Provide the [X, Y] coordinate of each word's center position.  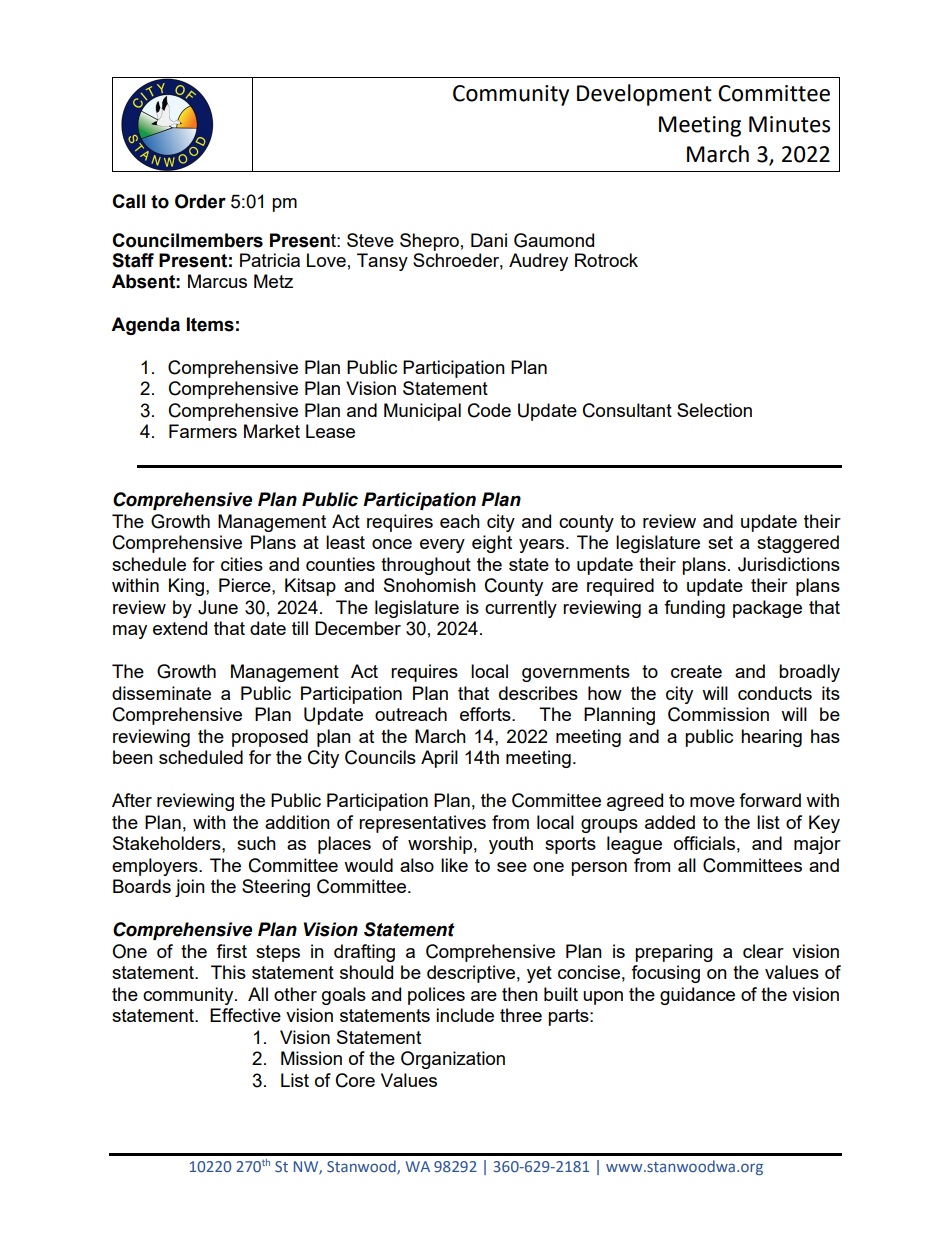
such [256, 843]
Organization [453, 1060]
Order [200, 201]
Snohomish [430, 585]
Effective [245, 1015]
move [712, 802]
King [186, 587]
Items [210, 324]
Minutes [789, 124]
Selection [714, 410]
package [767, 609]
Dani [489, 240]
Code [489, 410]
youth [511, 845]
